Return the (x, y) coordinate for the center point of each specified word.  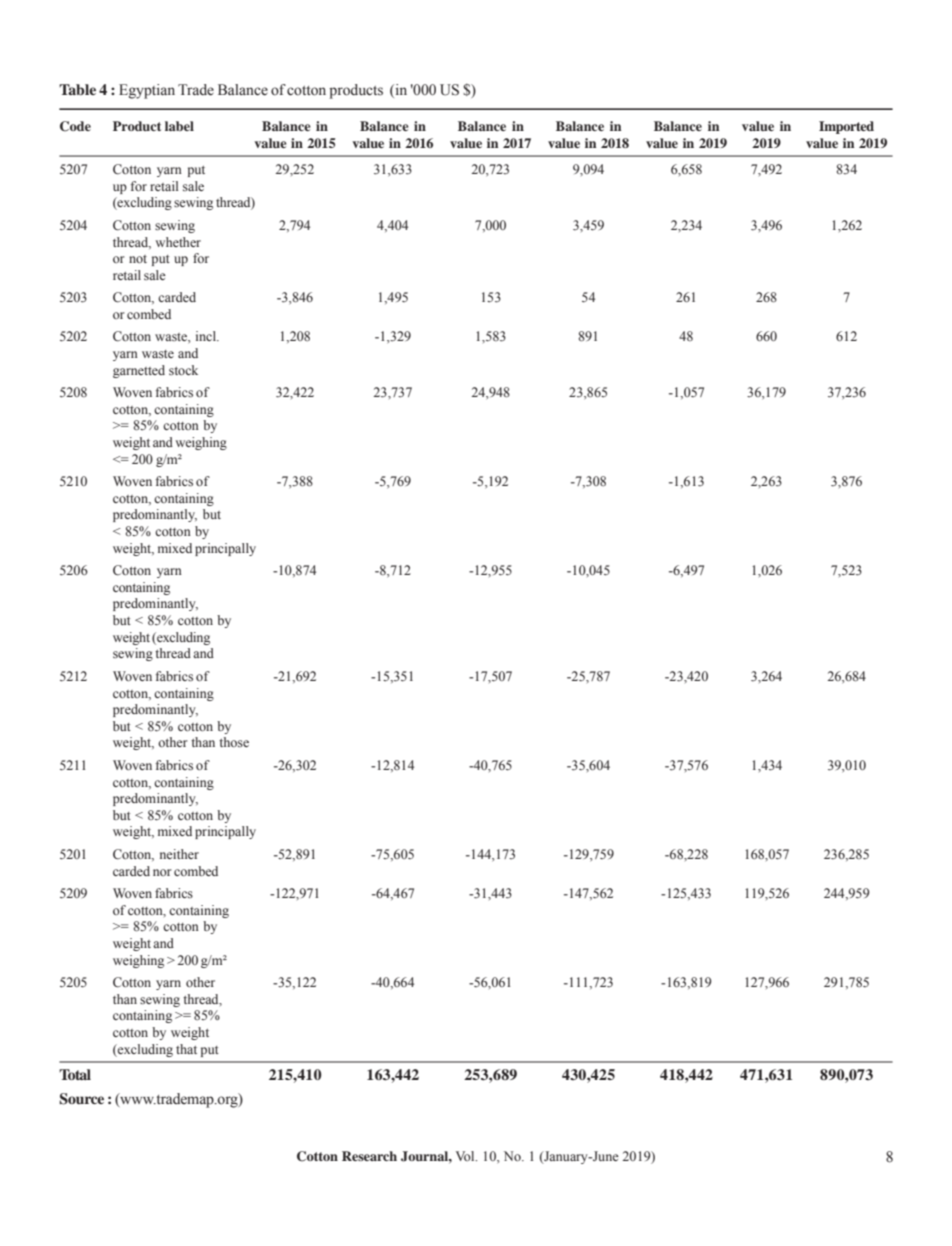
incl (207, 336)
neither (179, 854)
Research (369, 1156)
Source (81, 1099)
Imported (846, 127)
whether (178, 242)
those (234, 742)
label (179, 126)
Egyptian (147, 91)
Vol (466, 1156)
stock (183, 370)
